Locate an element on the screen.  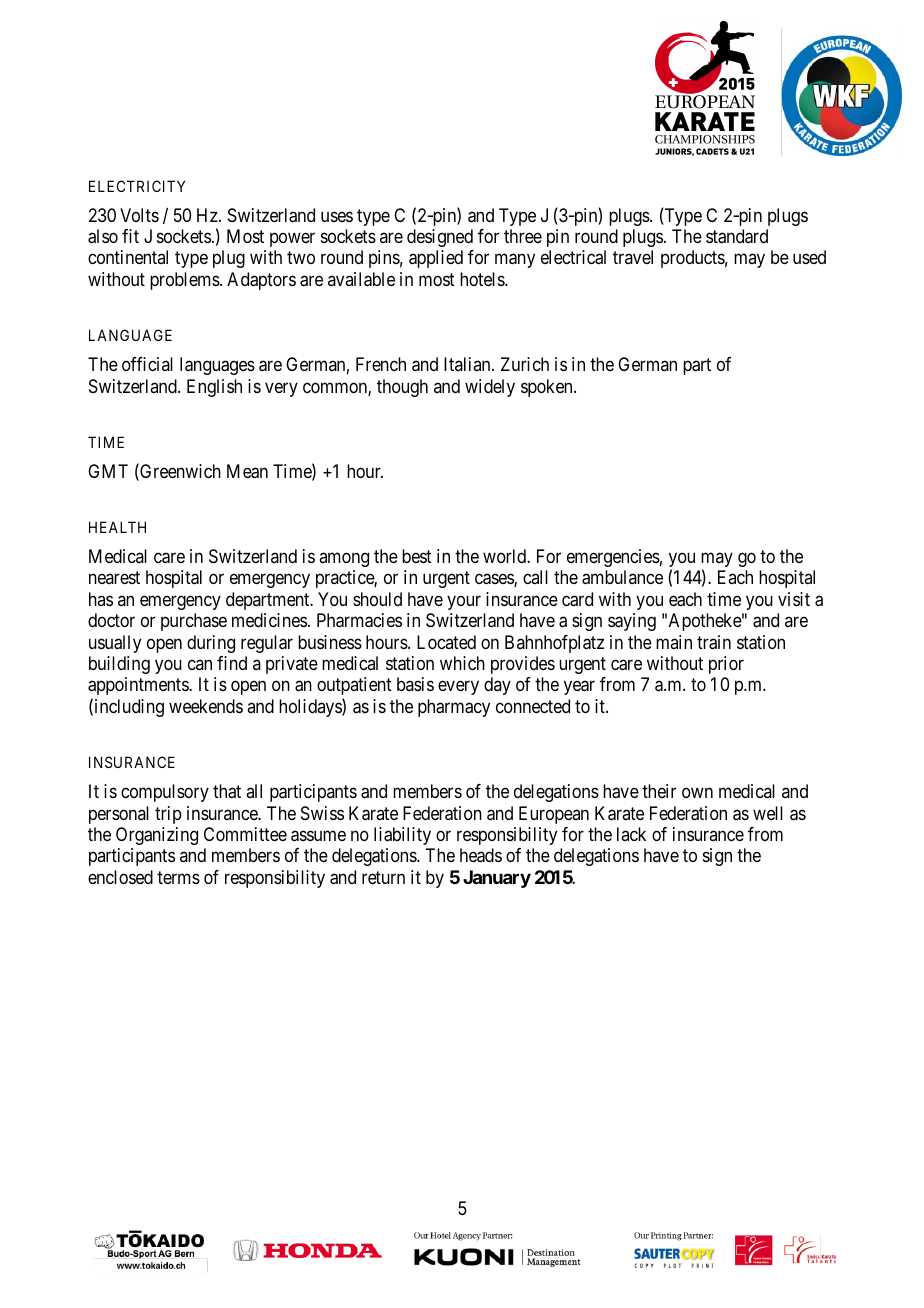
Volts is located at coordinates (139, 215).
